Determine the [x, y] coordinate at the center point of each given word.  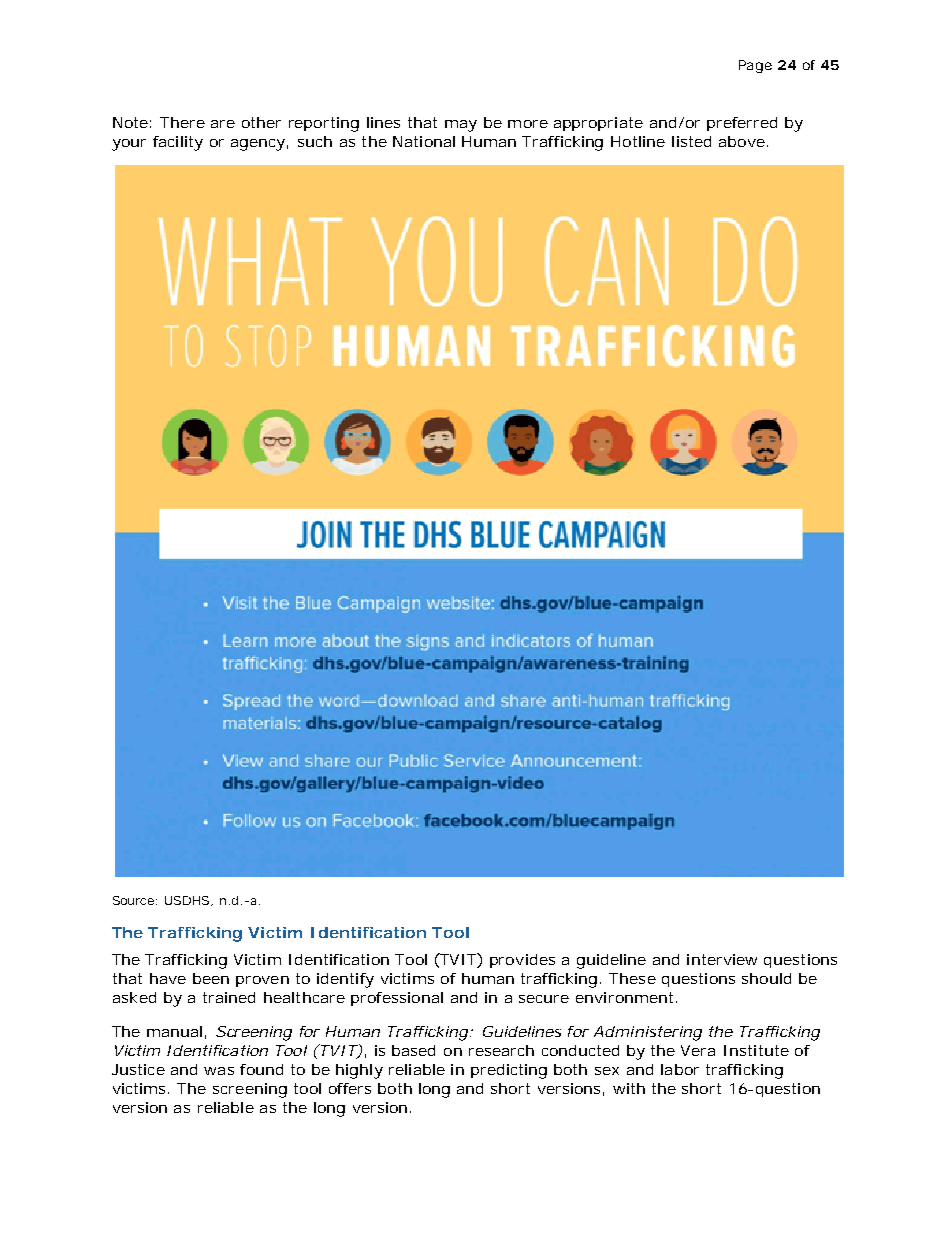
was [219, 1071]
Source [135, 900]
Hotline [638, 141]
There [182, 122]
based [413, 1050]
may [461, 126]
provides [522, 961]
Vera [698, 1050]
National [424, 141]
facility [178, 143]
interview [722, 959]
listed [691, 141]
